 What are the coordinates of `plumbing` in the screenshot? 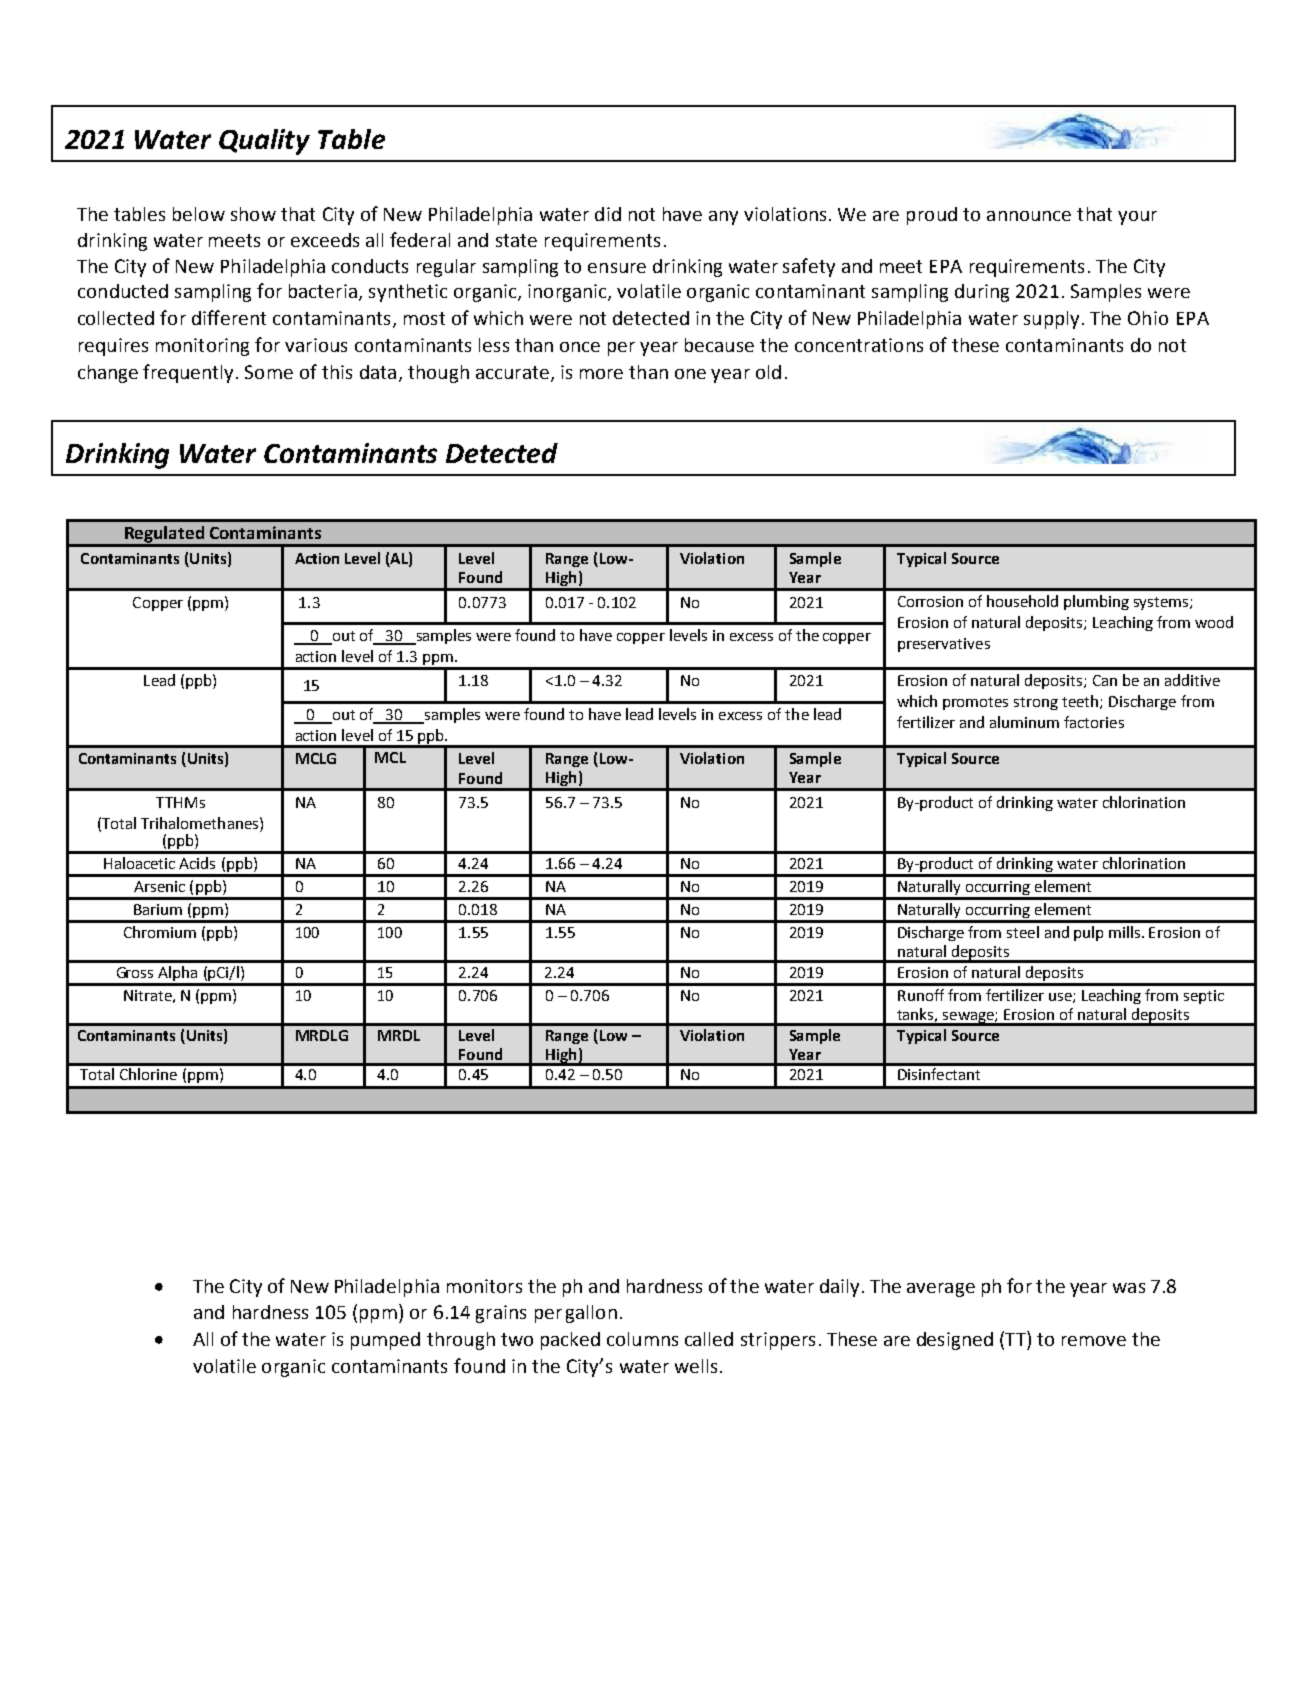 It's located at (1096, 602).
